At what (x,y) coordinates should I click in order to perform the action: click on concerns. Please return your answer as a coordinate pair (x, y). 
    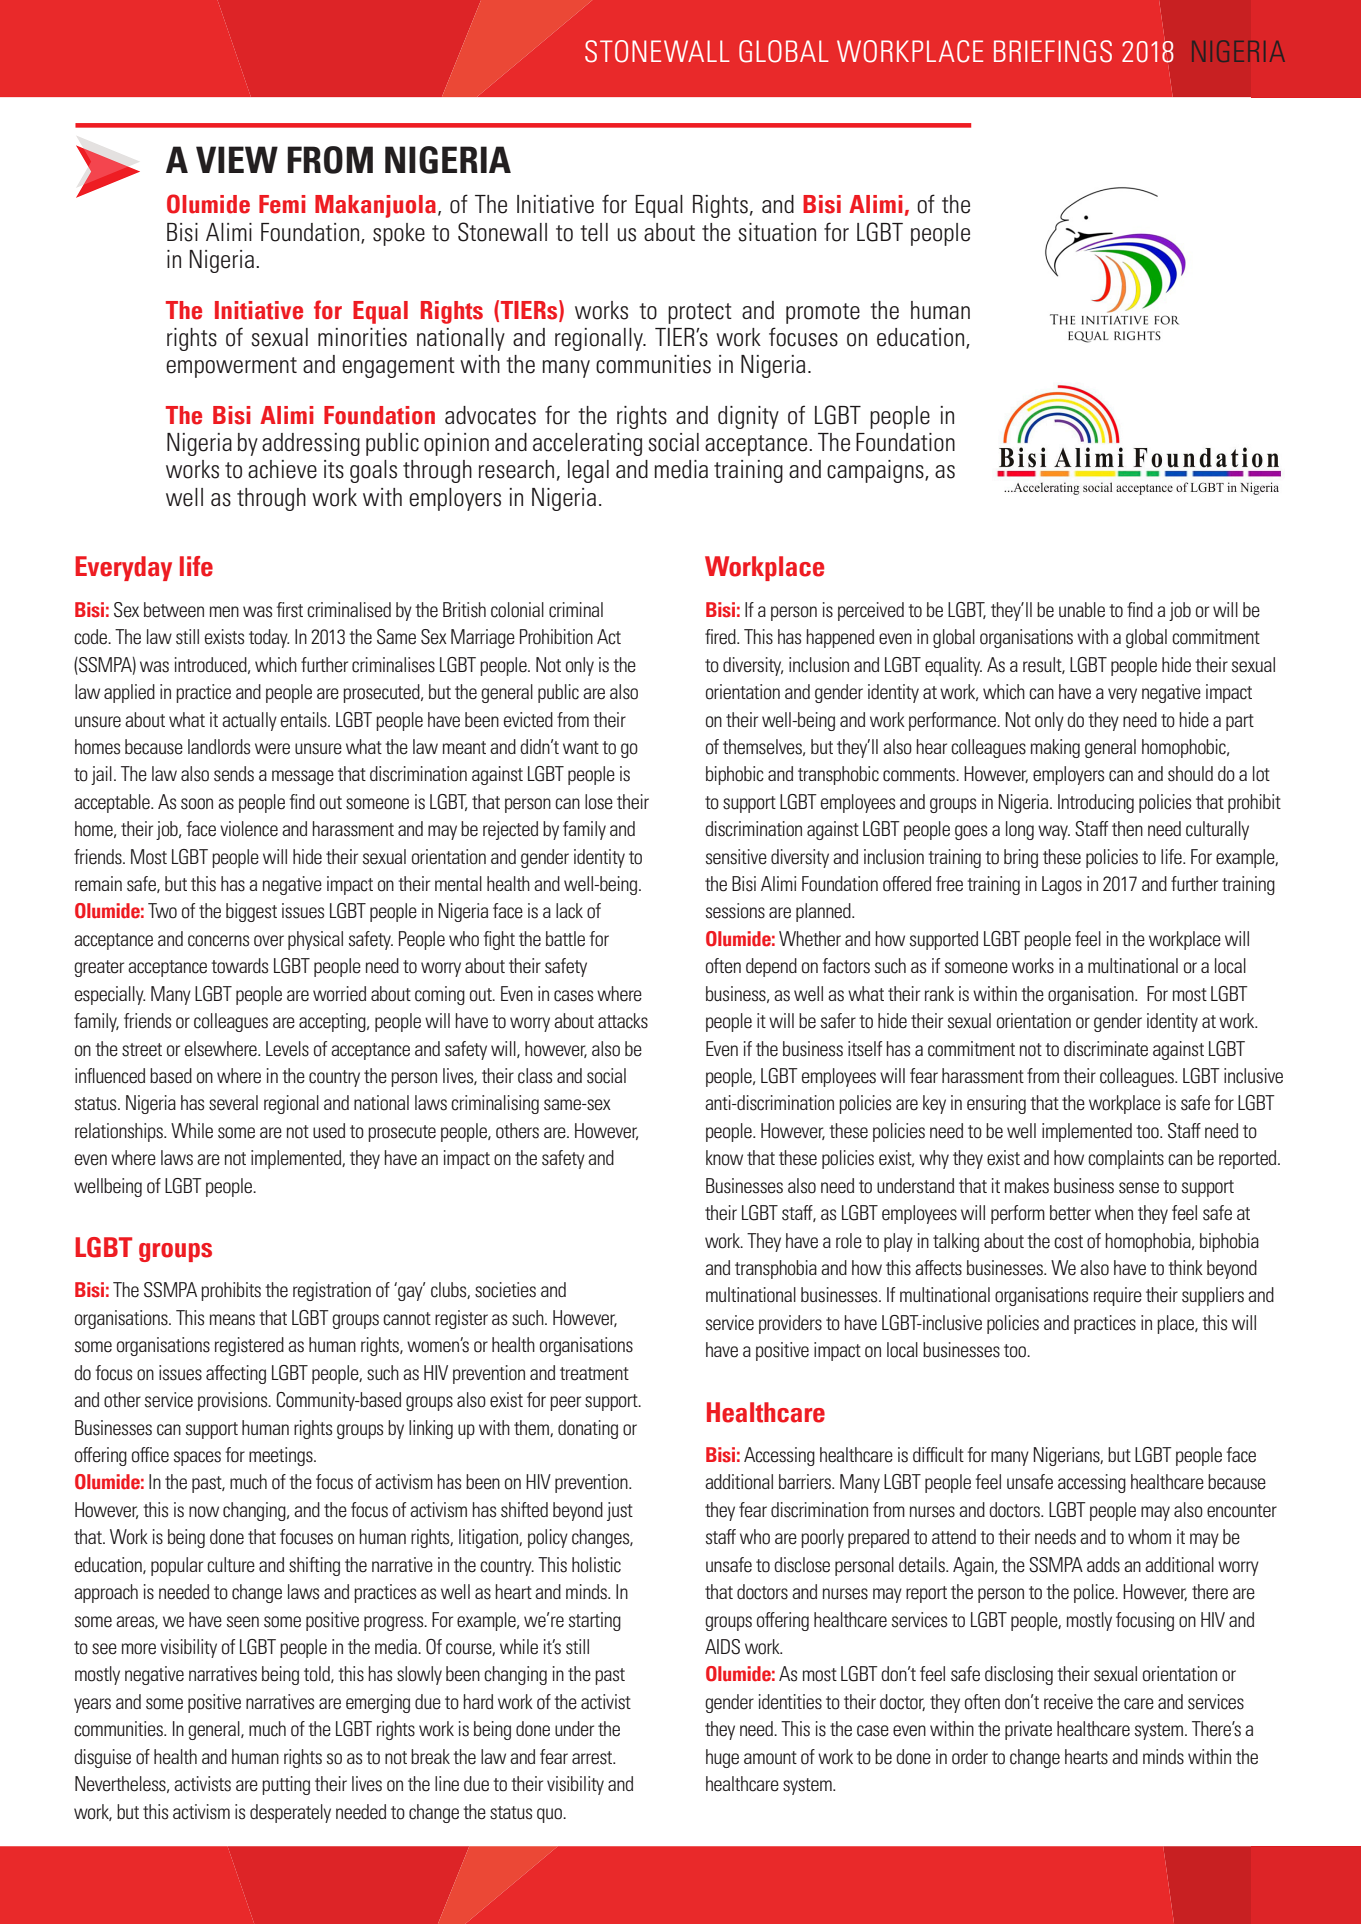
    Looking at the image, I should click on (218, 941).
